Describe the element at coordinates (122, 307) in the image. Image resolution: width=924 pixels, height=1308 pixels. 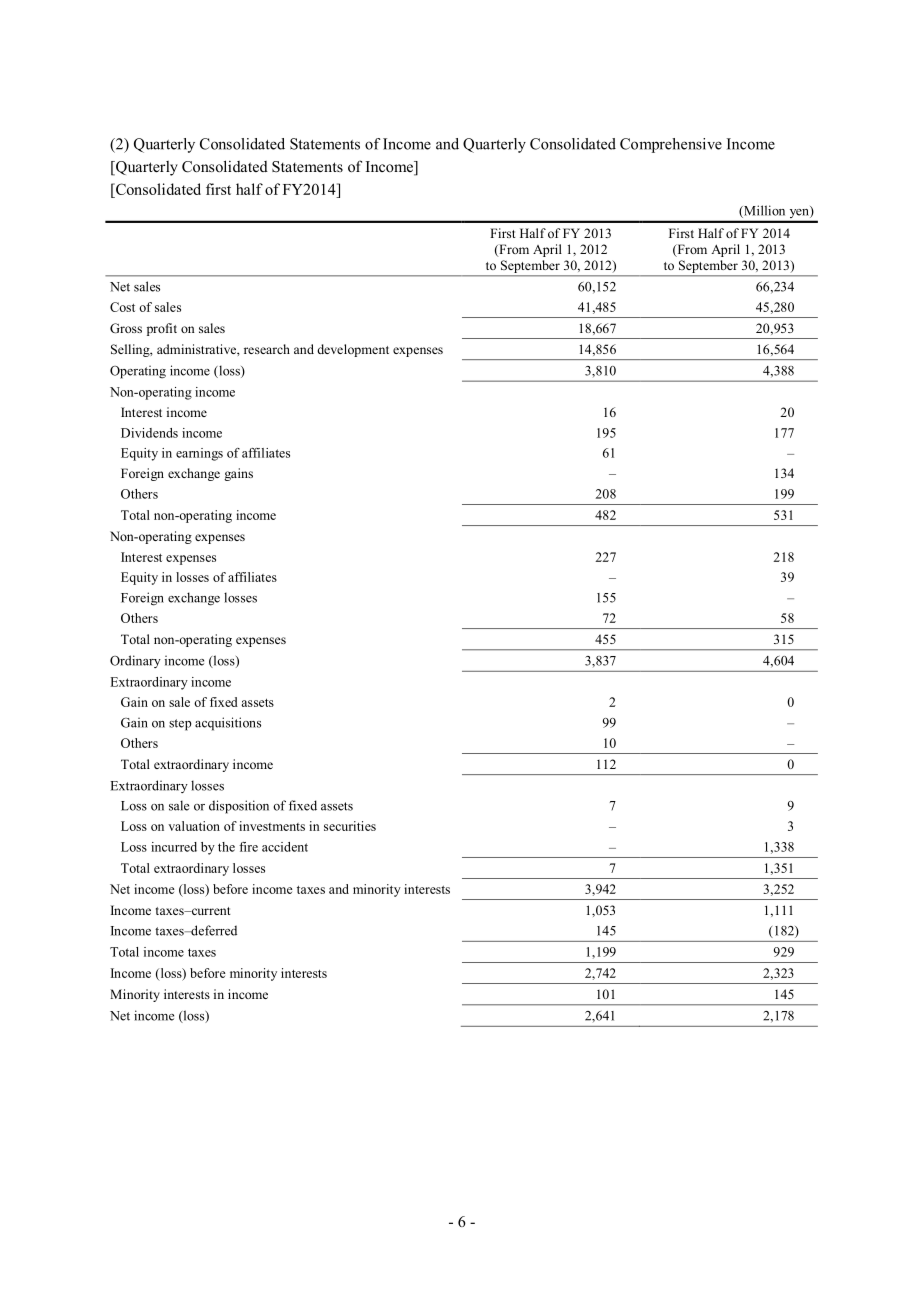
I see `Cost` at that location.
